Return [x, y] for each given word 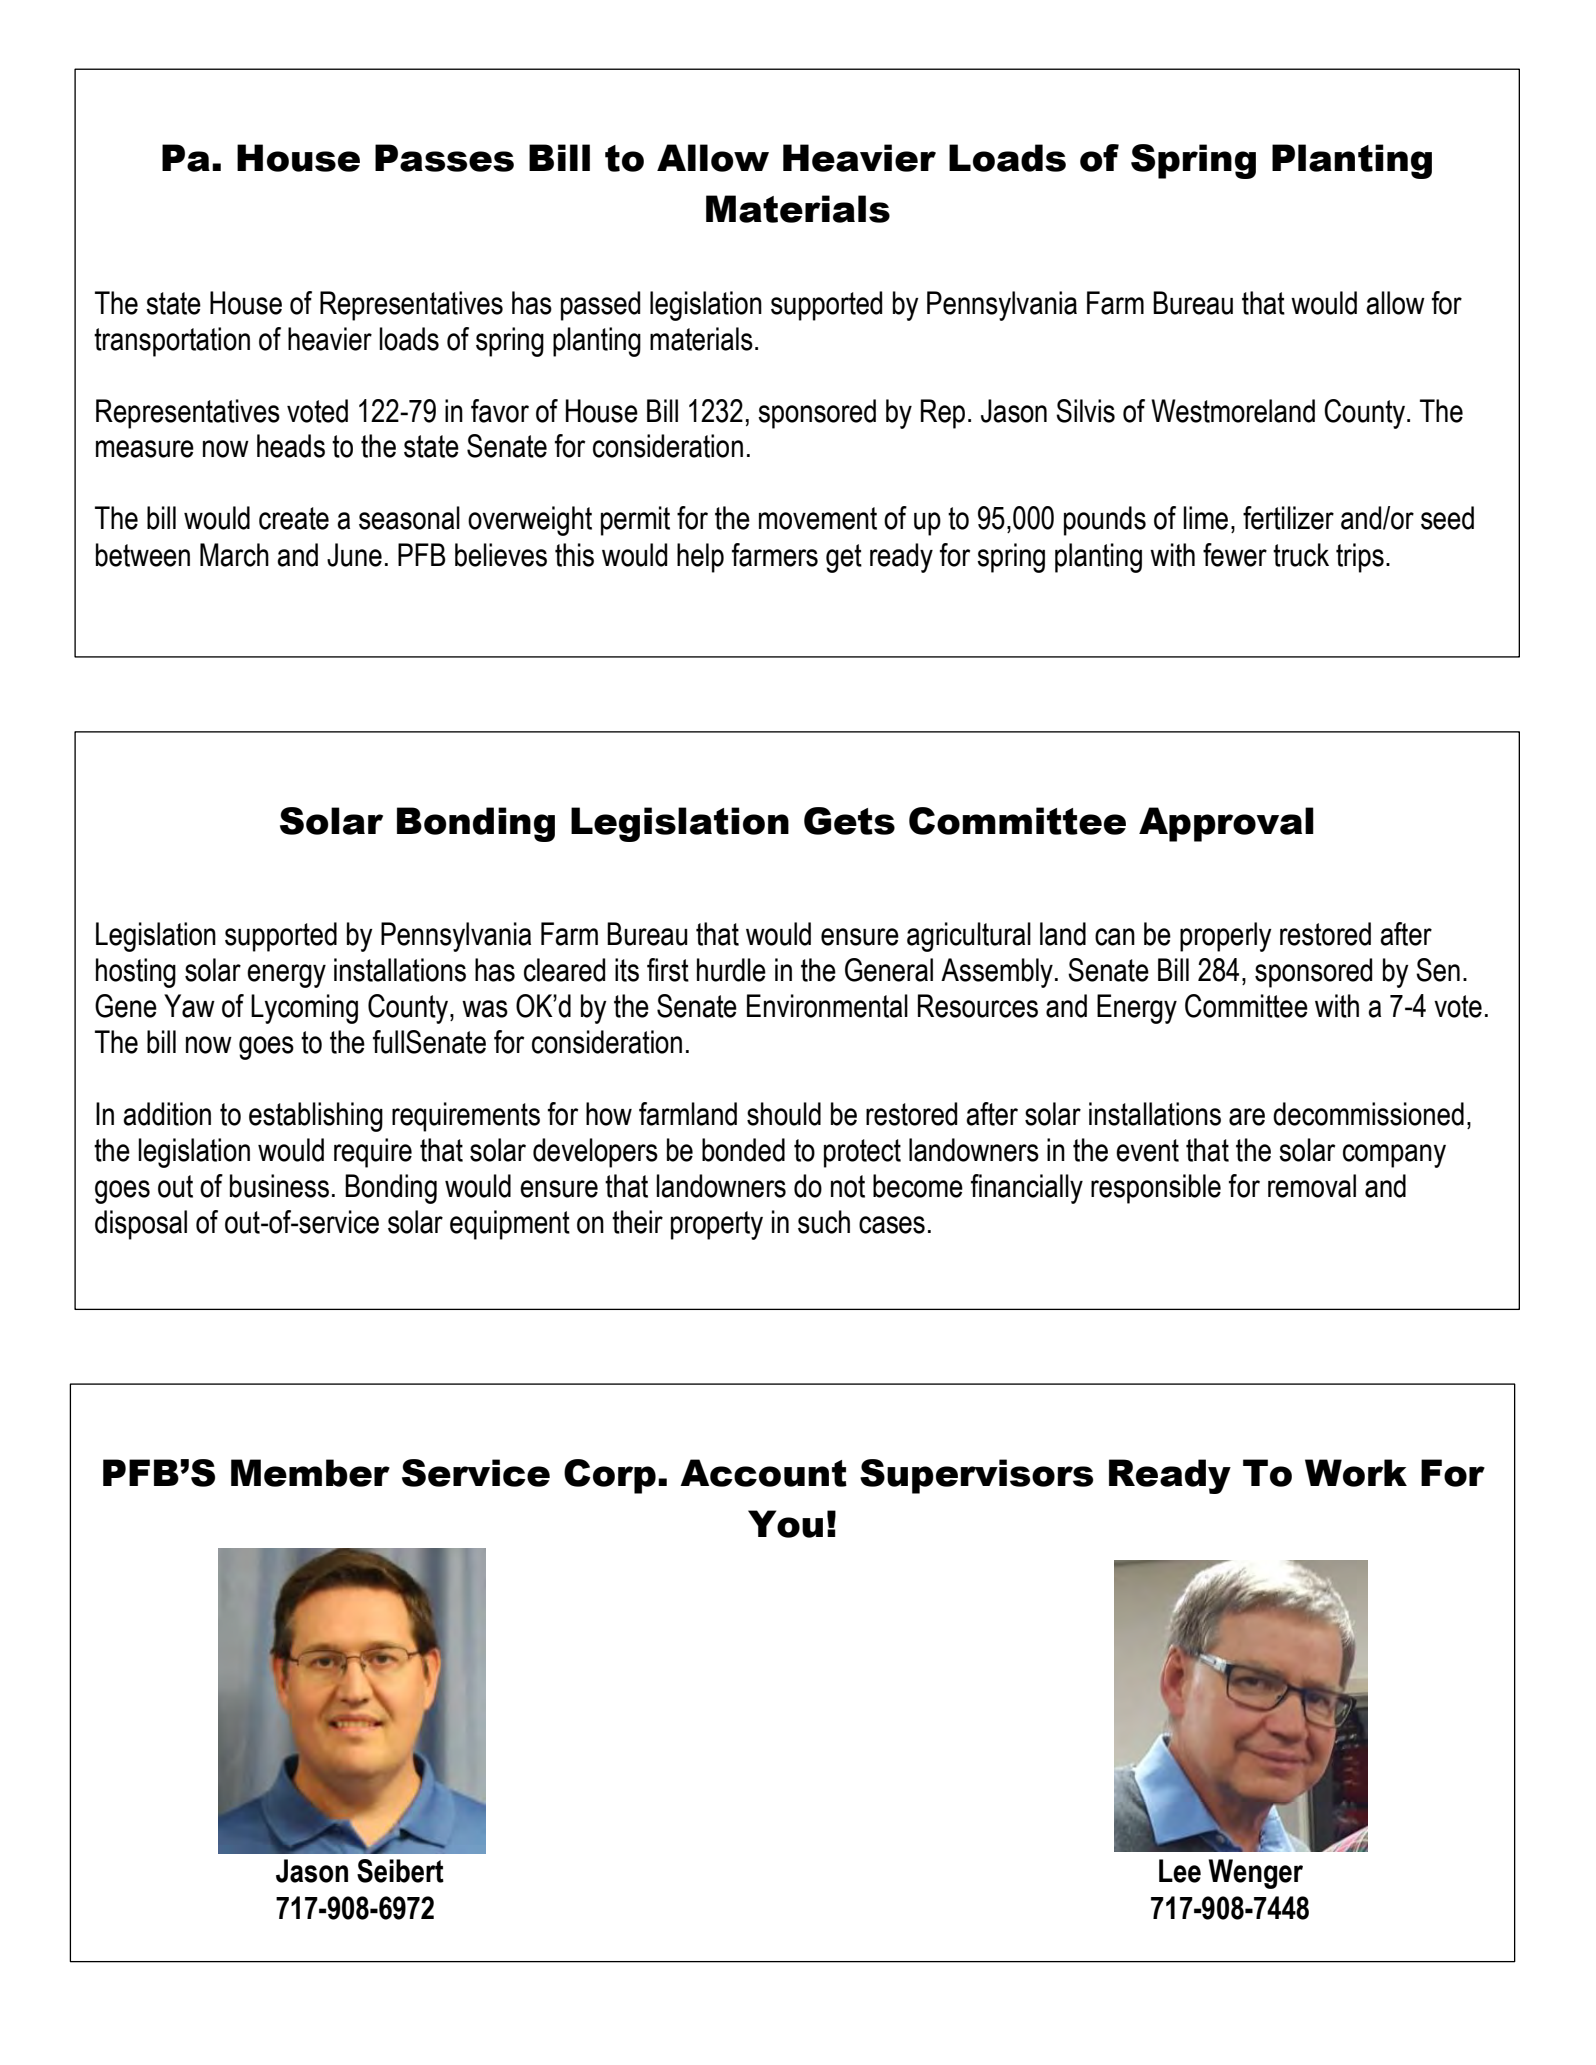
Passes [444, 158]
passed [600, 306]
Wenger [1256, 1874]
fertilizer [1288, 518]
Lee [1180, 1871]
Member [310, 1473]
